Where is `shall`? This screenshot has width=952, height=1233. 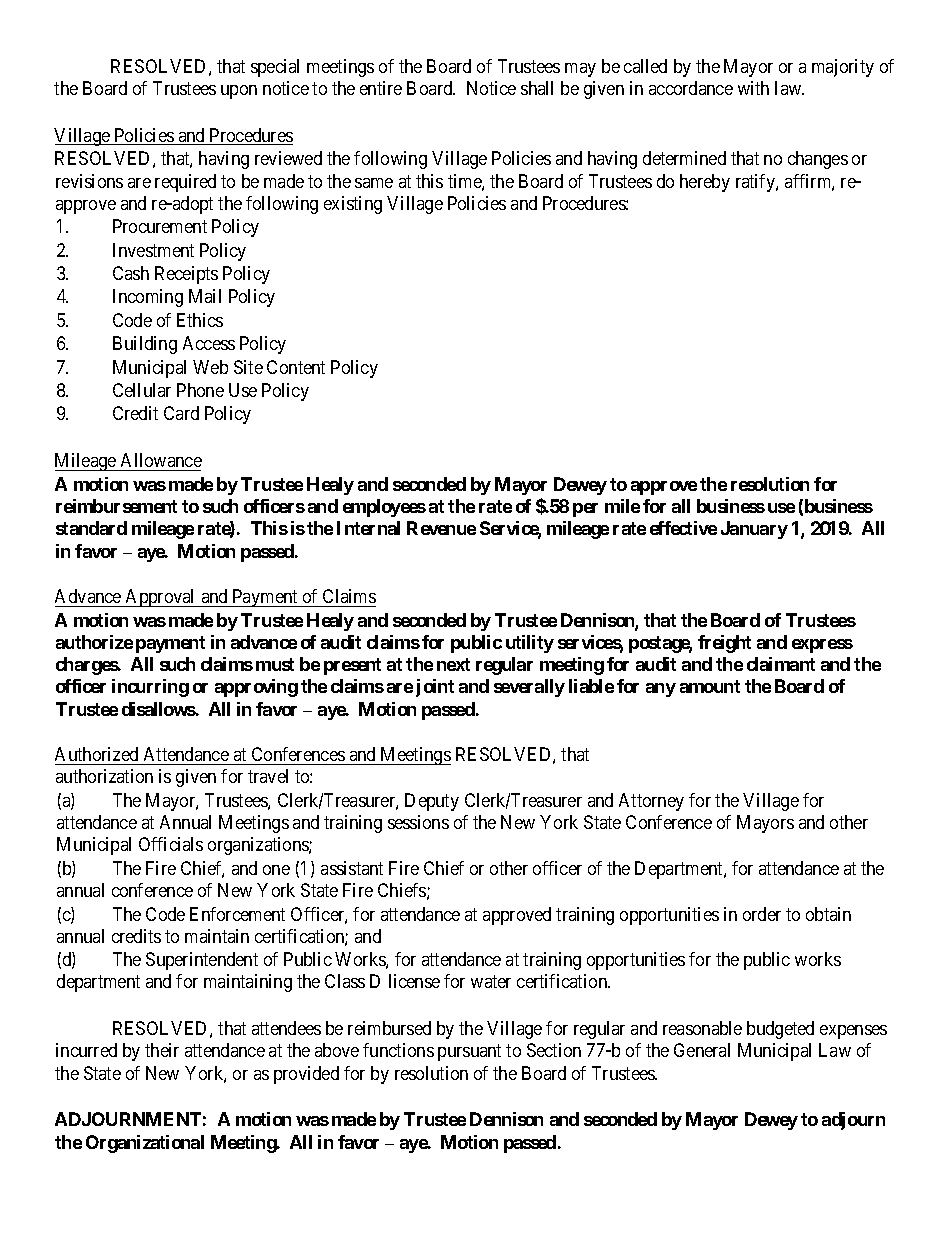 shall is located at coordinates (537, 88).
